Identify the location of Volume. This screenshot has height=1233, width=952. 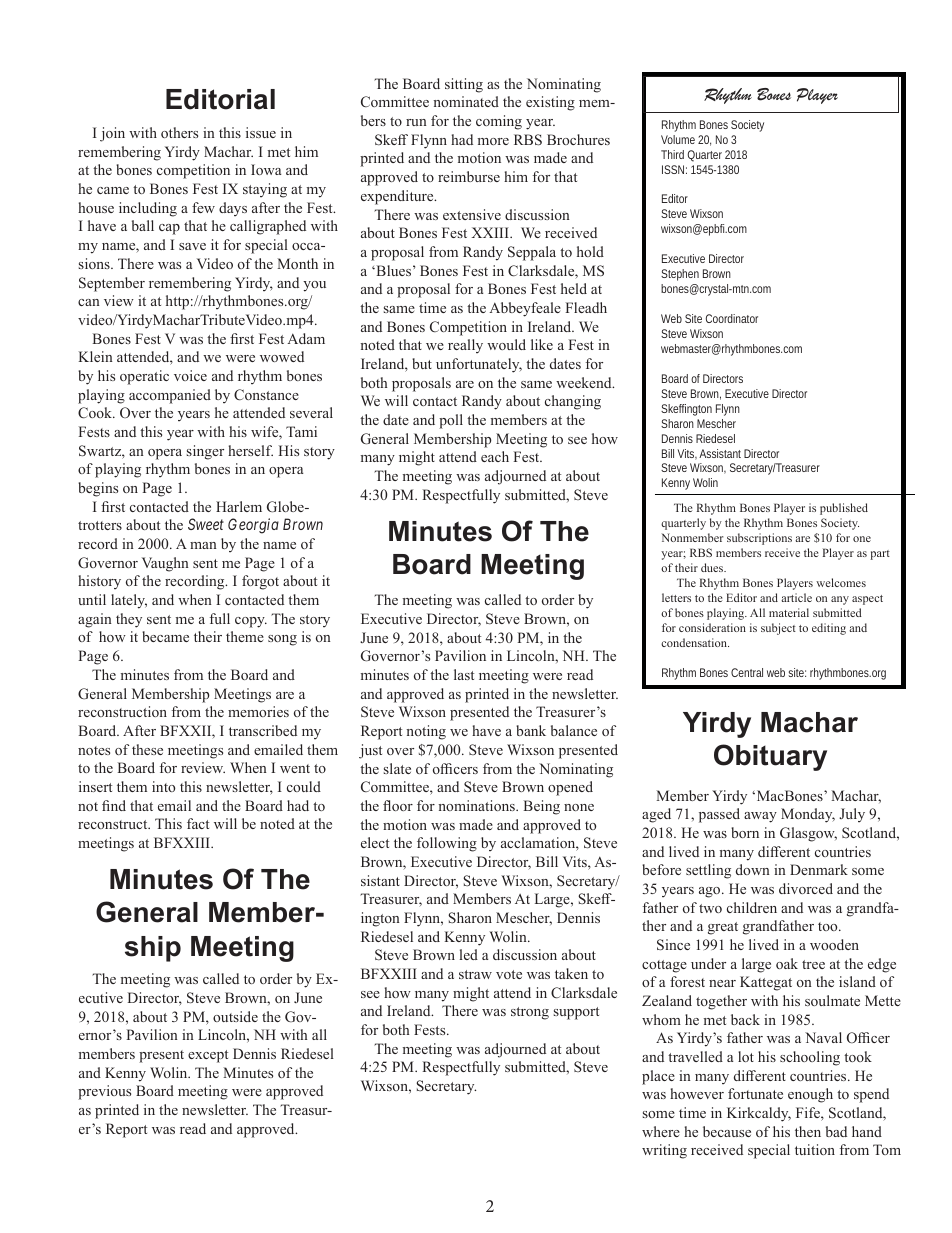
(678, 139).
